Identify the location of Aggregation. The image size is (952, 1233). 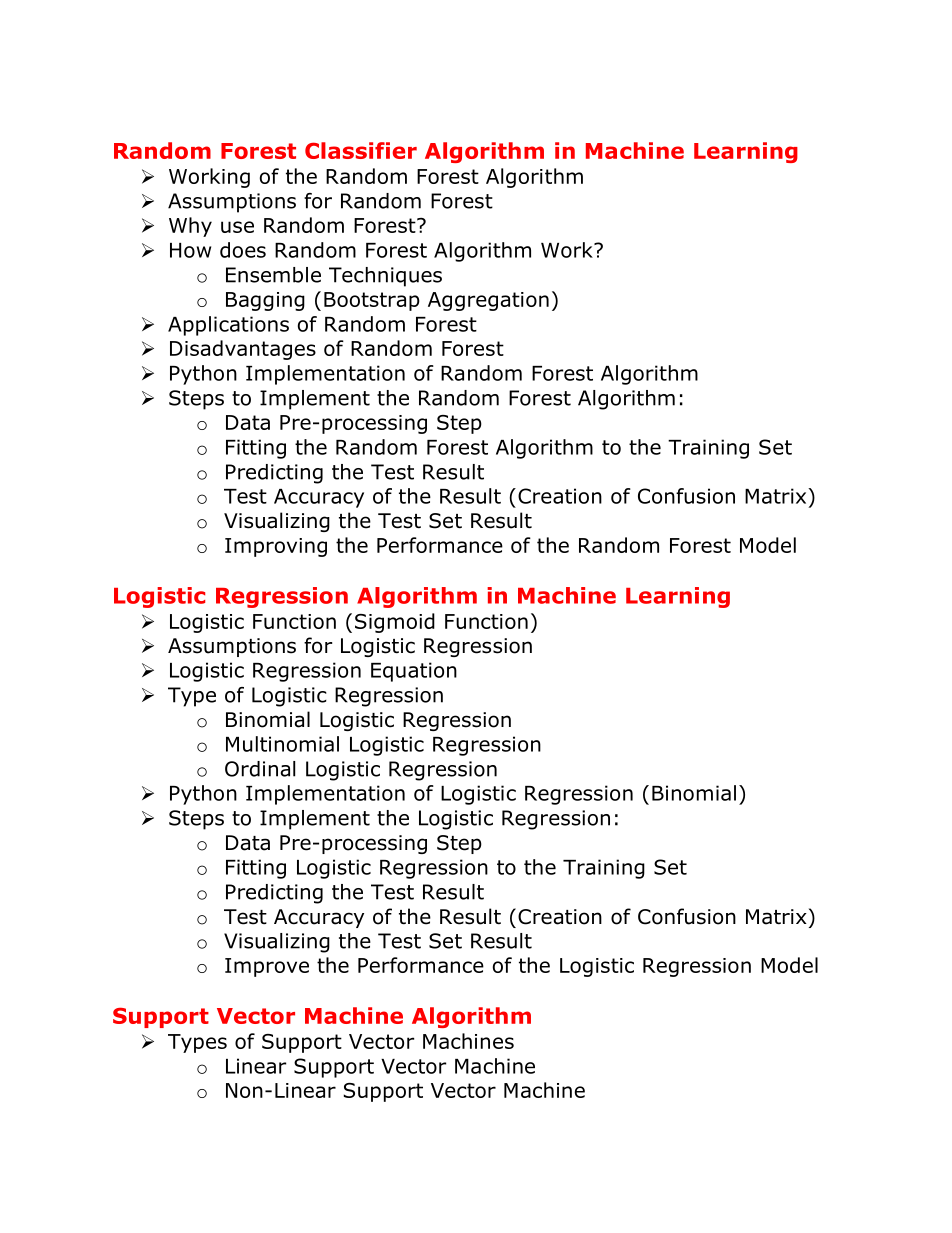
(488, 301).
